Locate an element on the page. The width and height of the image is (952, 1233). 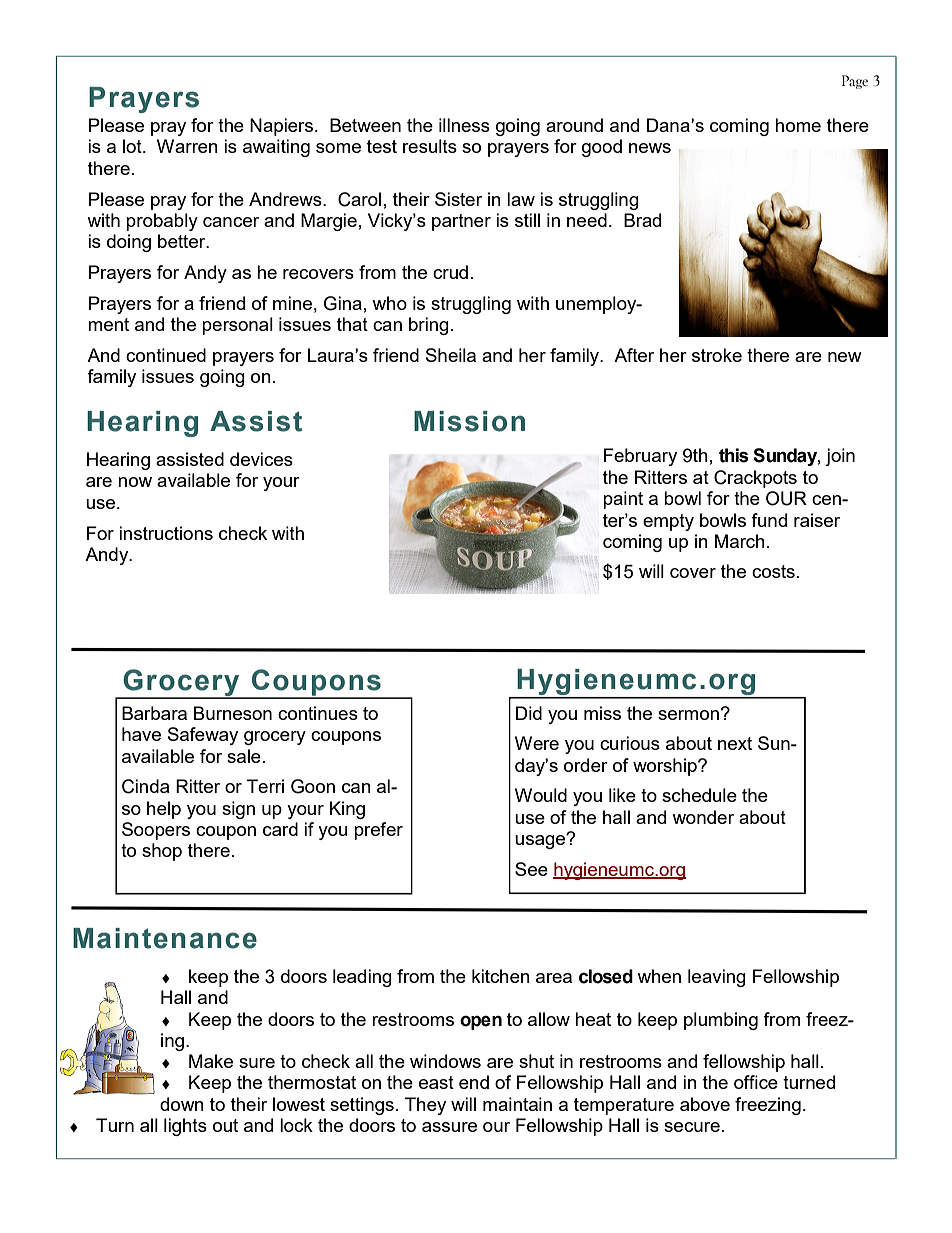
Were is located at coordinates (537, 743).
